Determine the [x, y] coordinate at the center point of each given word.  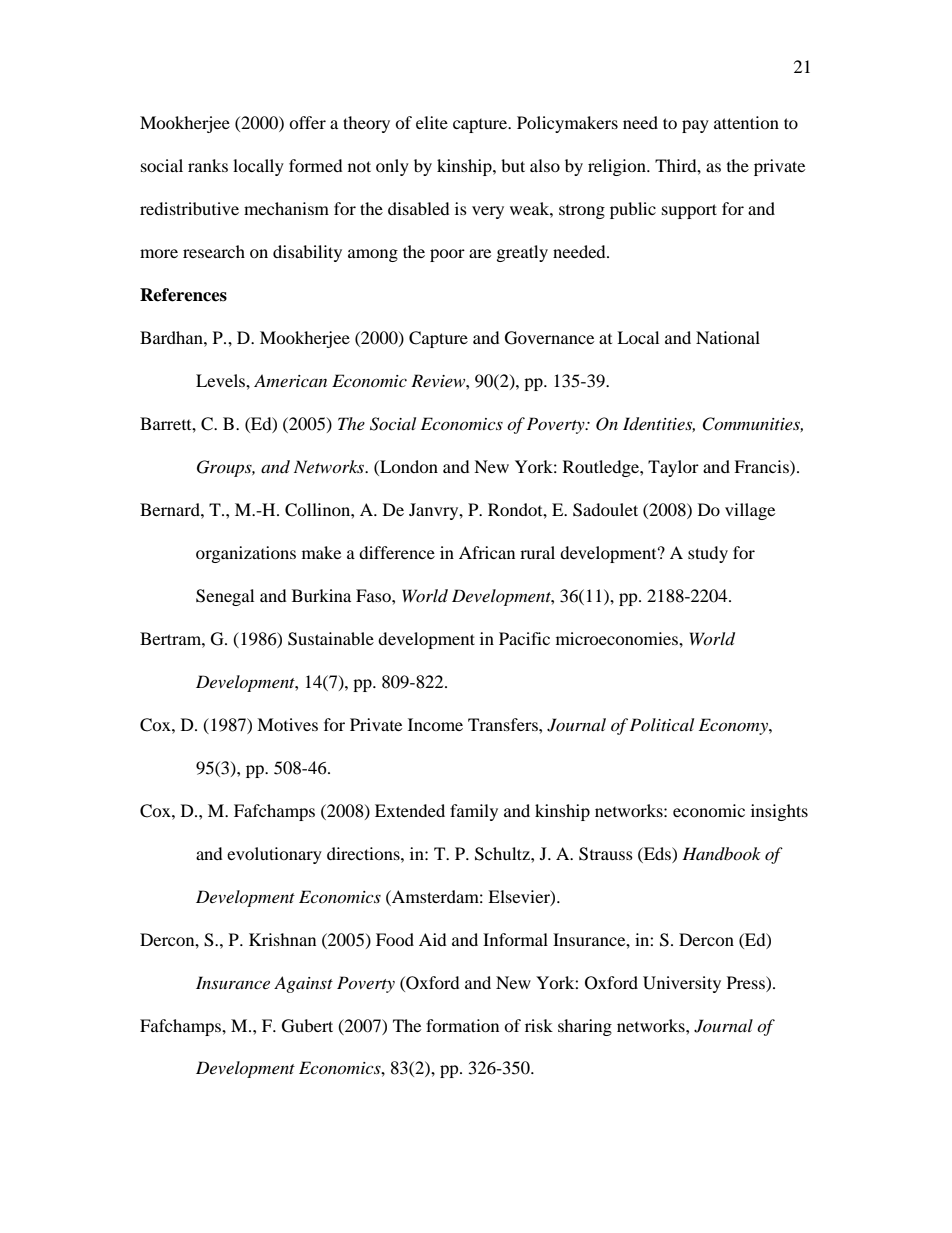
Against [303, 984]
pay [695, 126]
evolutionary [274, 855]
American [290, 380]
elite [432, 122]
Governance [549, 338]
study [708, 554]
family [474, 812]
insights [779, 812]
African [487, 552]
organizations [246, 554]
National [728, 337]
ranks [208, 165]
